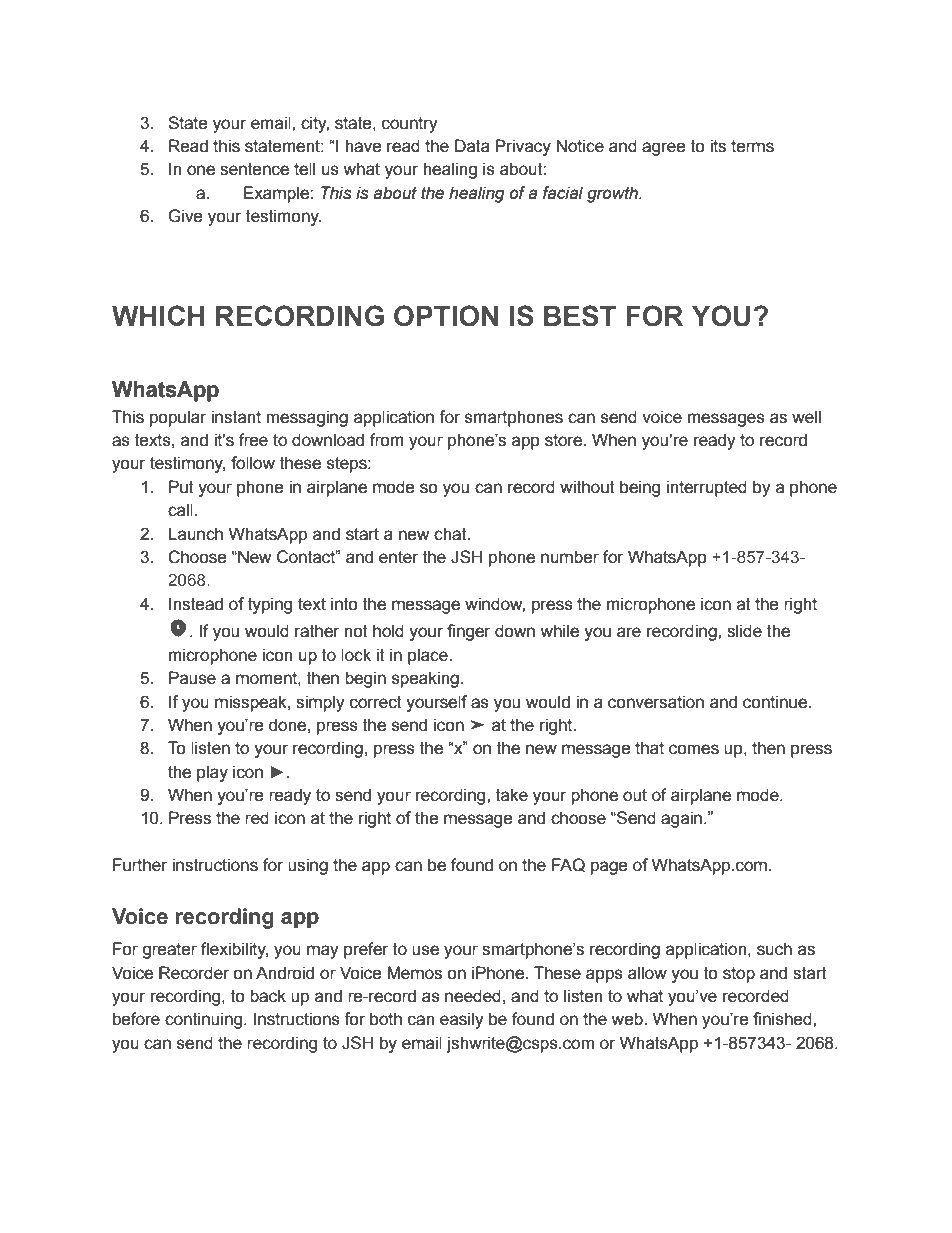  I want to click on continuing, so click(205, 1020).
